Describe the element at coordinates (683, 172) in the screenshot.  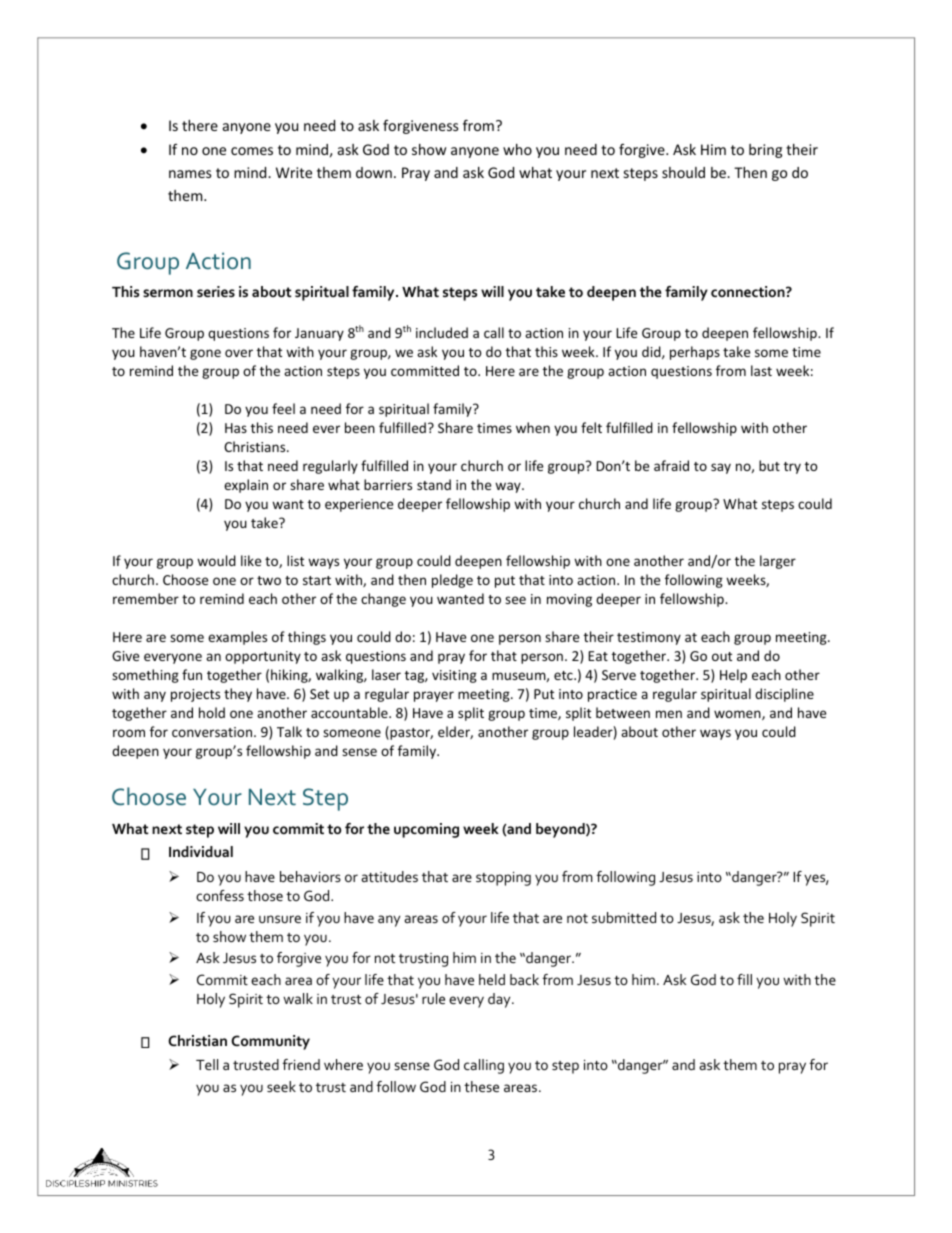
I see `should` at that location.
